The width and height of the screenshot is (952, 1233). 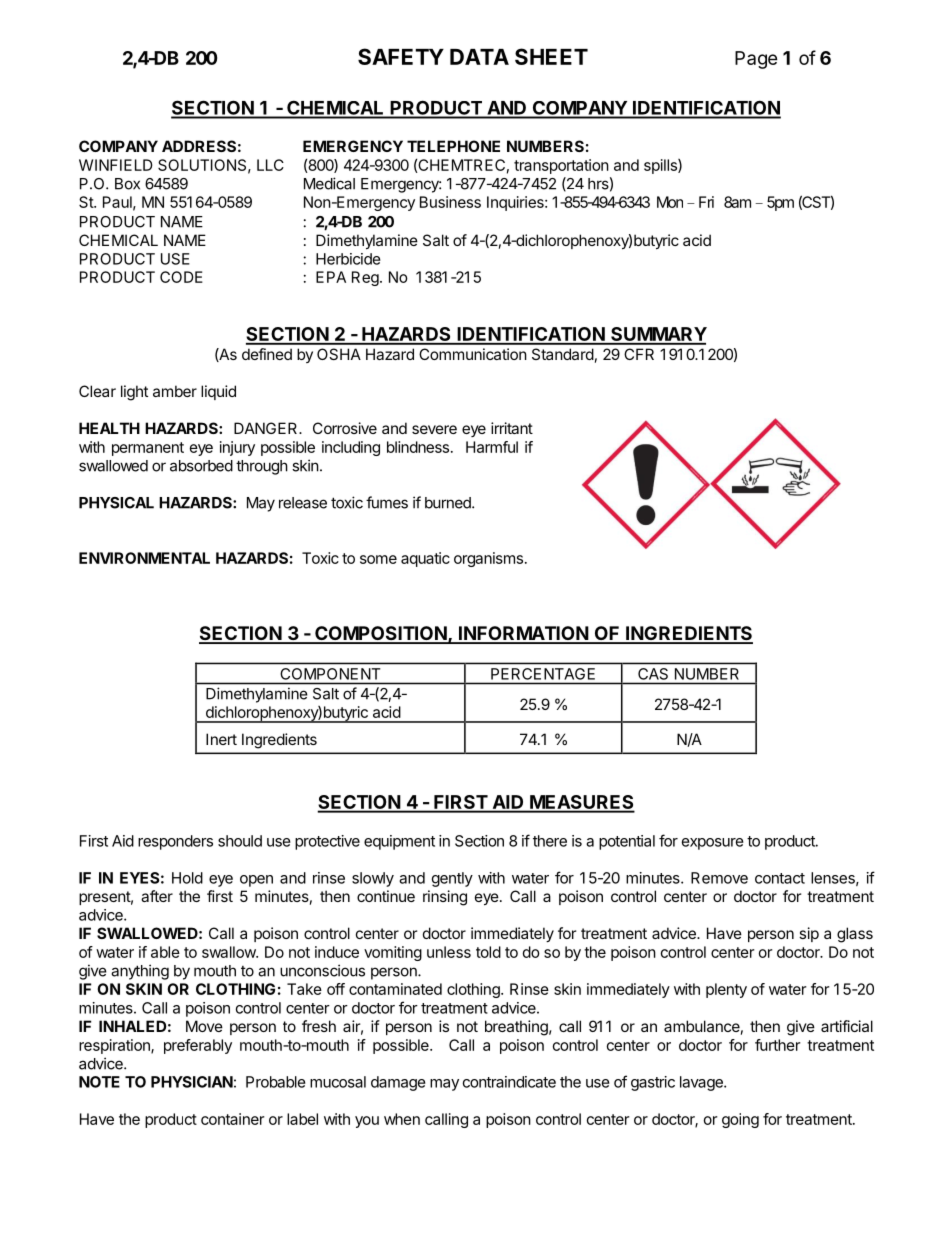 What do you see at coordinates (479, 57) in the screenshot?
I see `DATA` at bounding box center [479, 57].
